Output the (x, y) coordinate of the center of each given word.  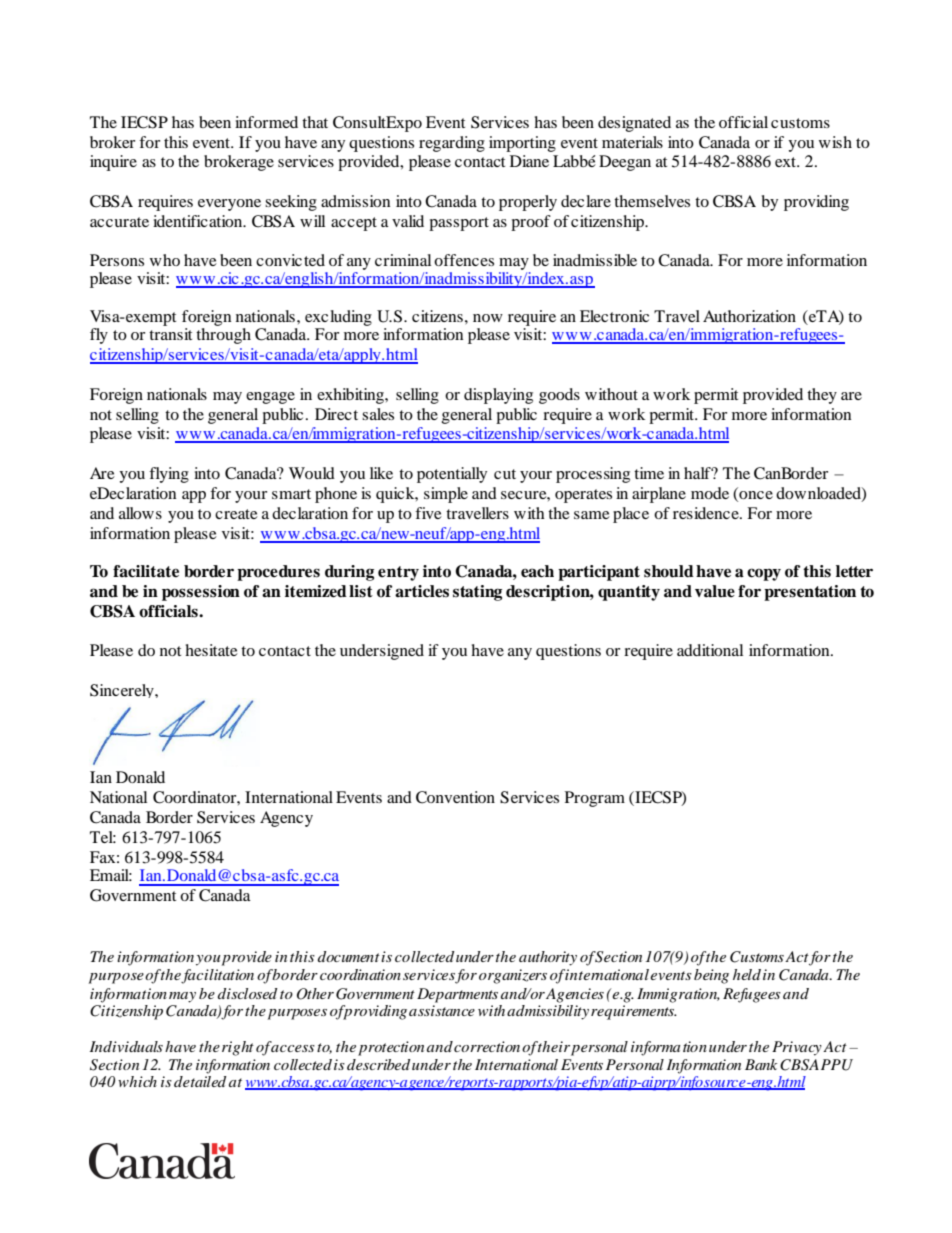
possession (201, 593)
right (238, 1048)
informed (266, 122)
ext (787, 162)
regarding (452, 144)
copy (764, 574)
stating (477, 593)
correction (487, 1046)
